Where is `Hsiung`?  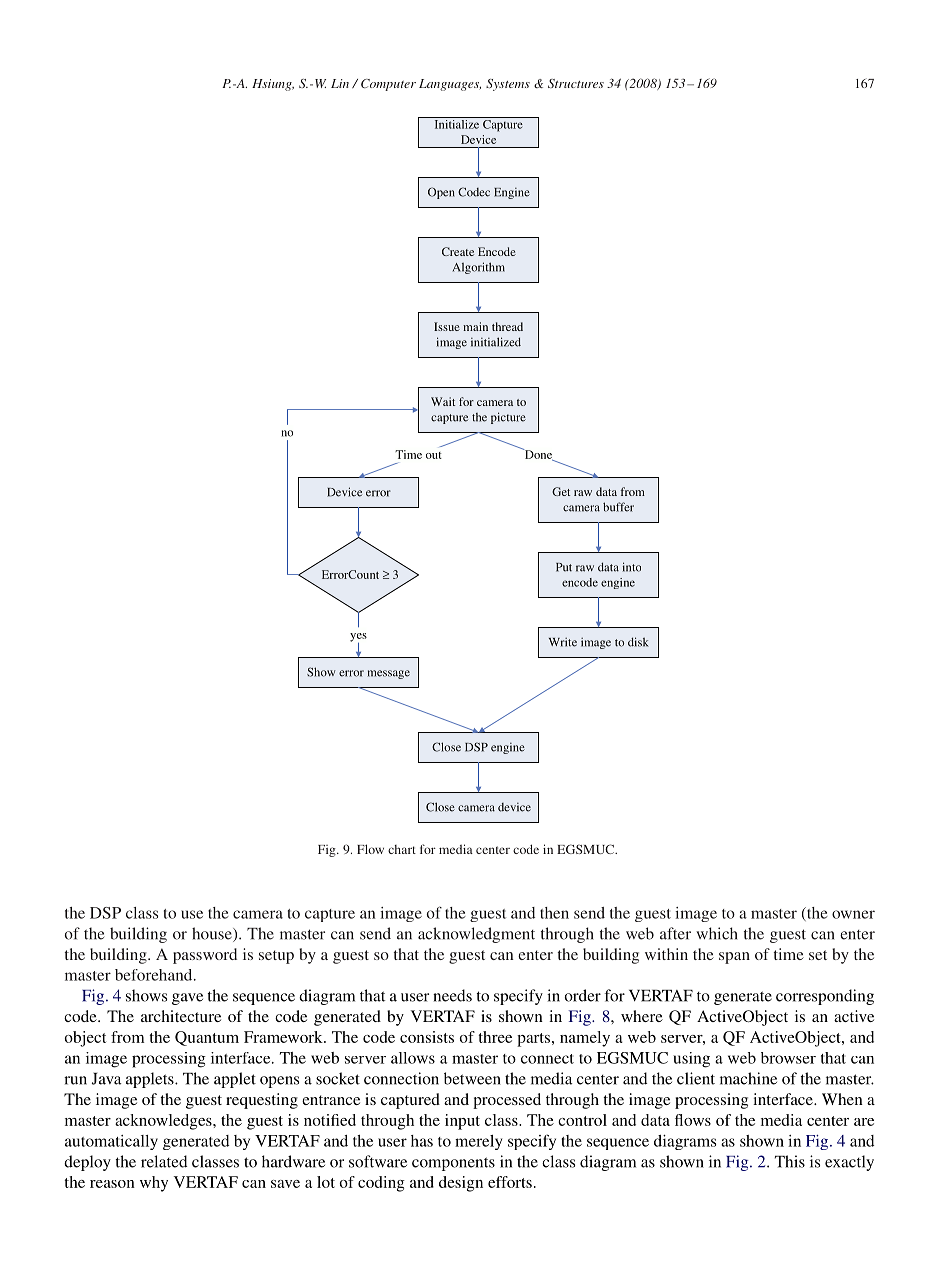
Hsiung is located at coordinates (273, 85).
